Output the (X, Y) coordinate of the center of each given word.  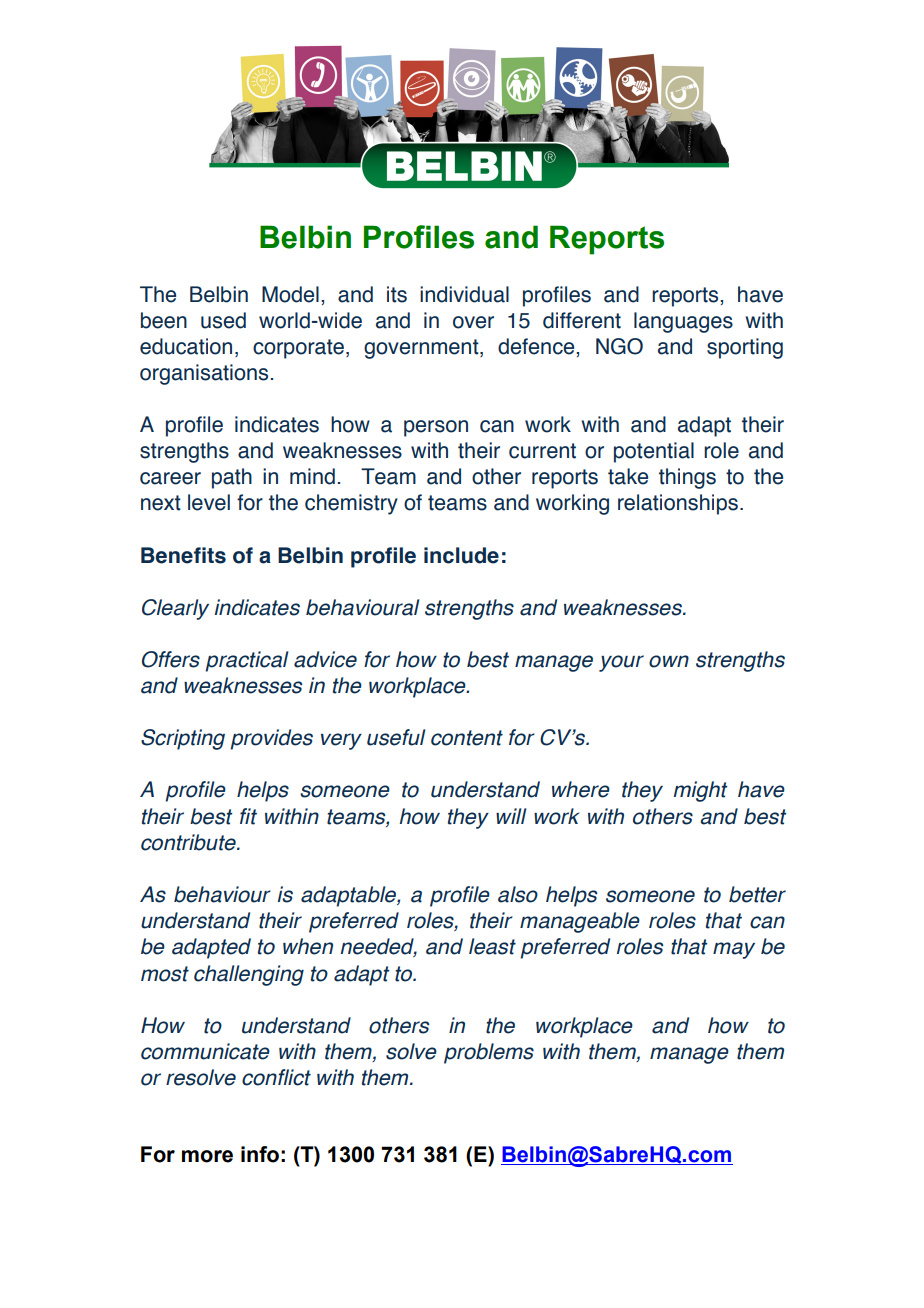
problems (489, 1053)
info (260, 1154)
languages (683, 322)
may (734, 950)
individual (464, 294)
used (223, 320)
